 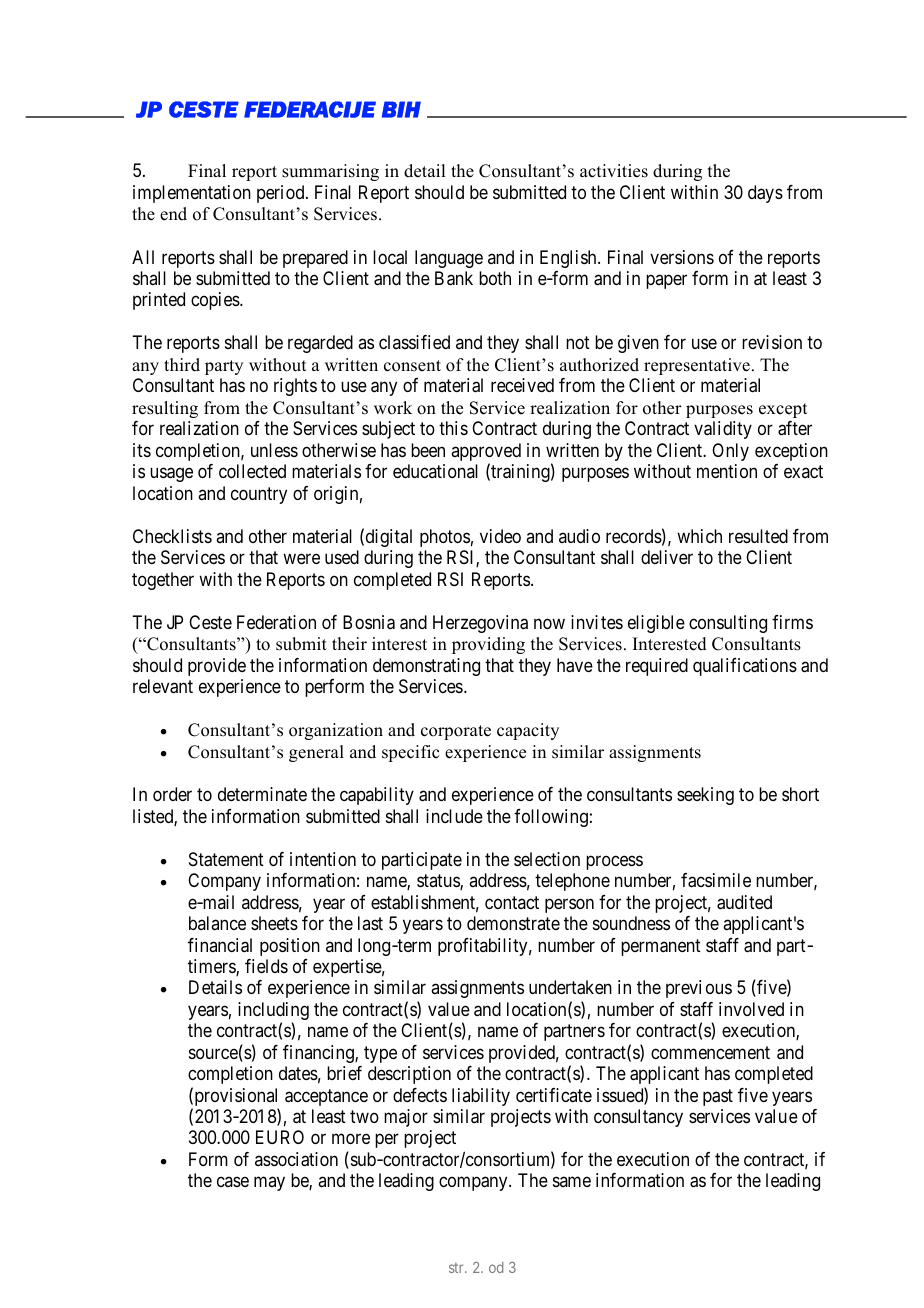 I want to click on days, so click(x=765, y=194).
